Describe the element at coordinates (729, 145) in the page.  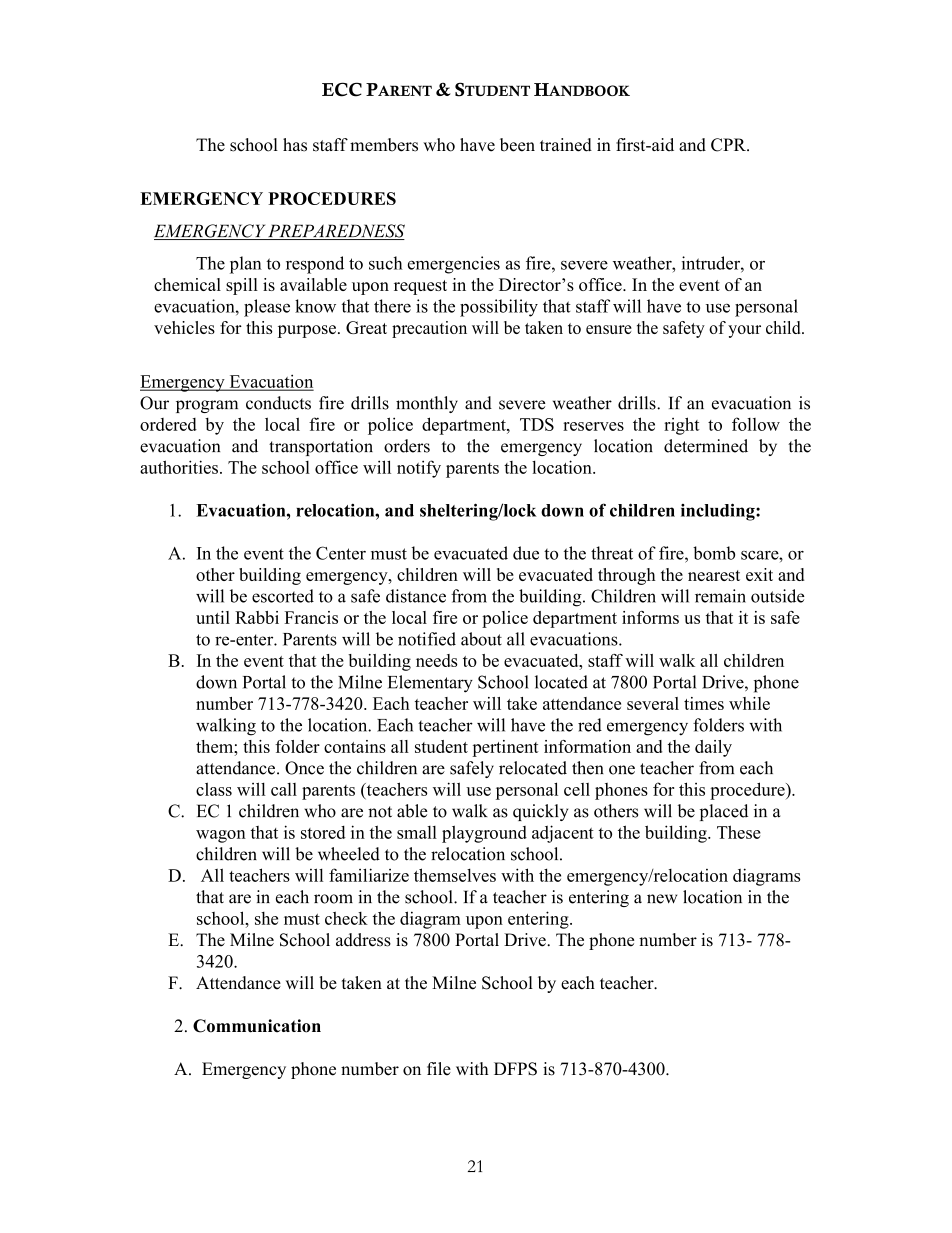
I see `CPR` at that location.
